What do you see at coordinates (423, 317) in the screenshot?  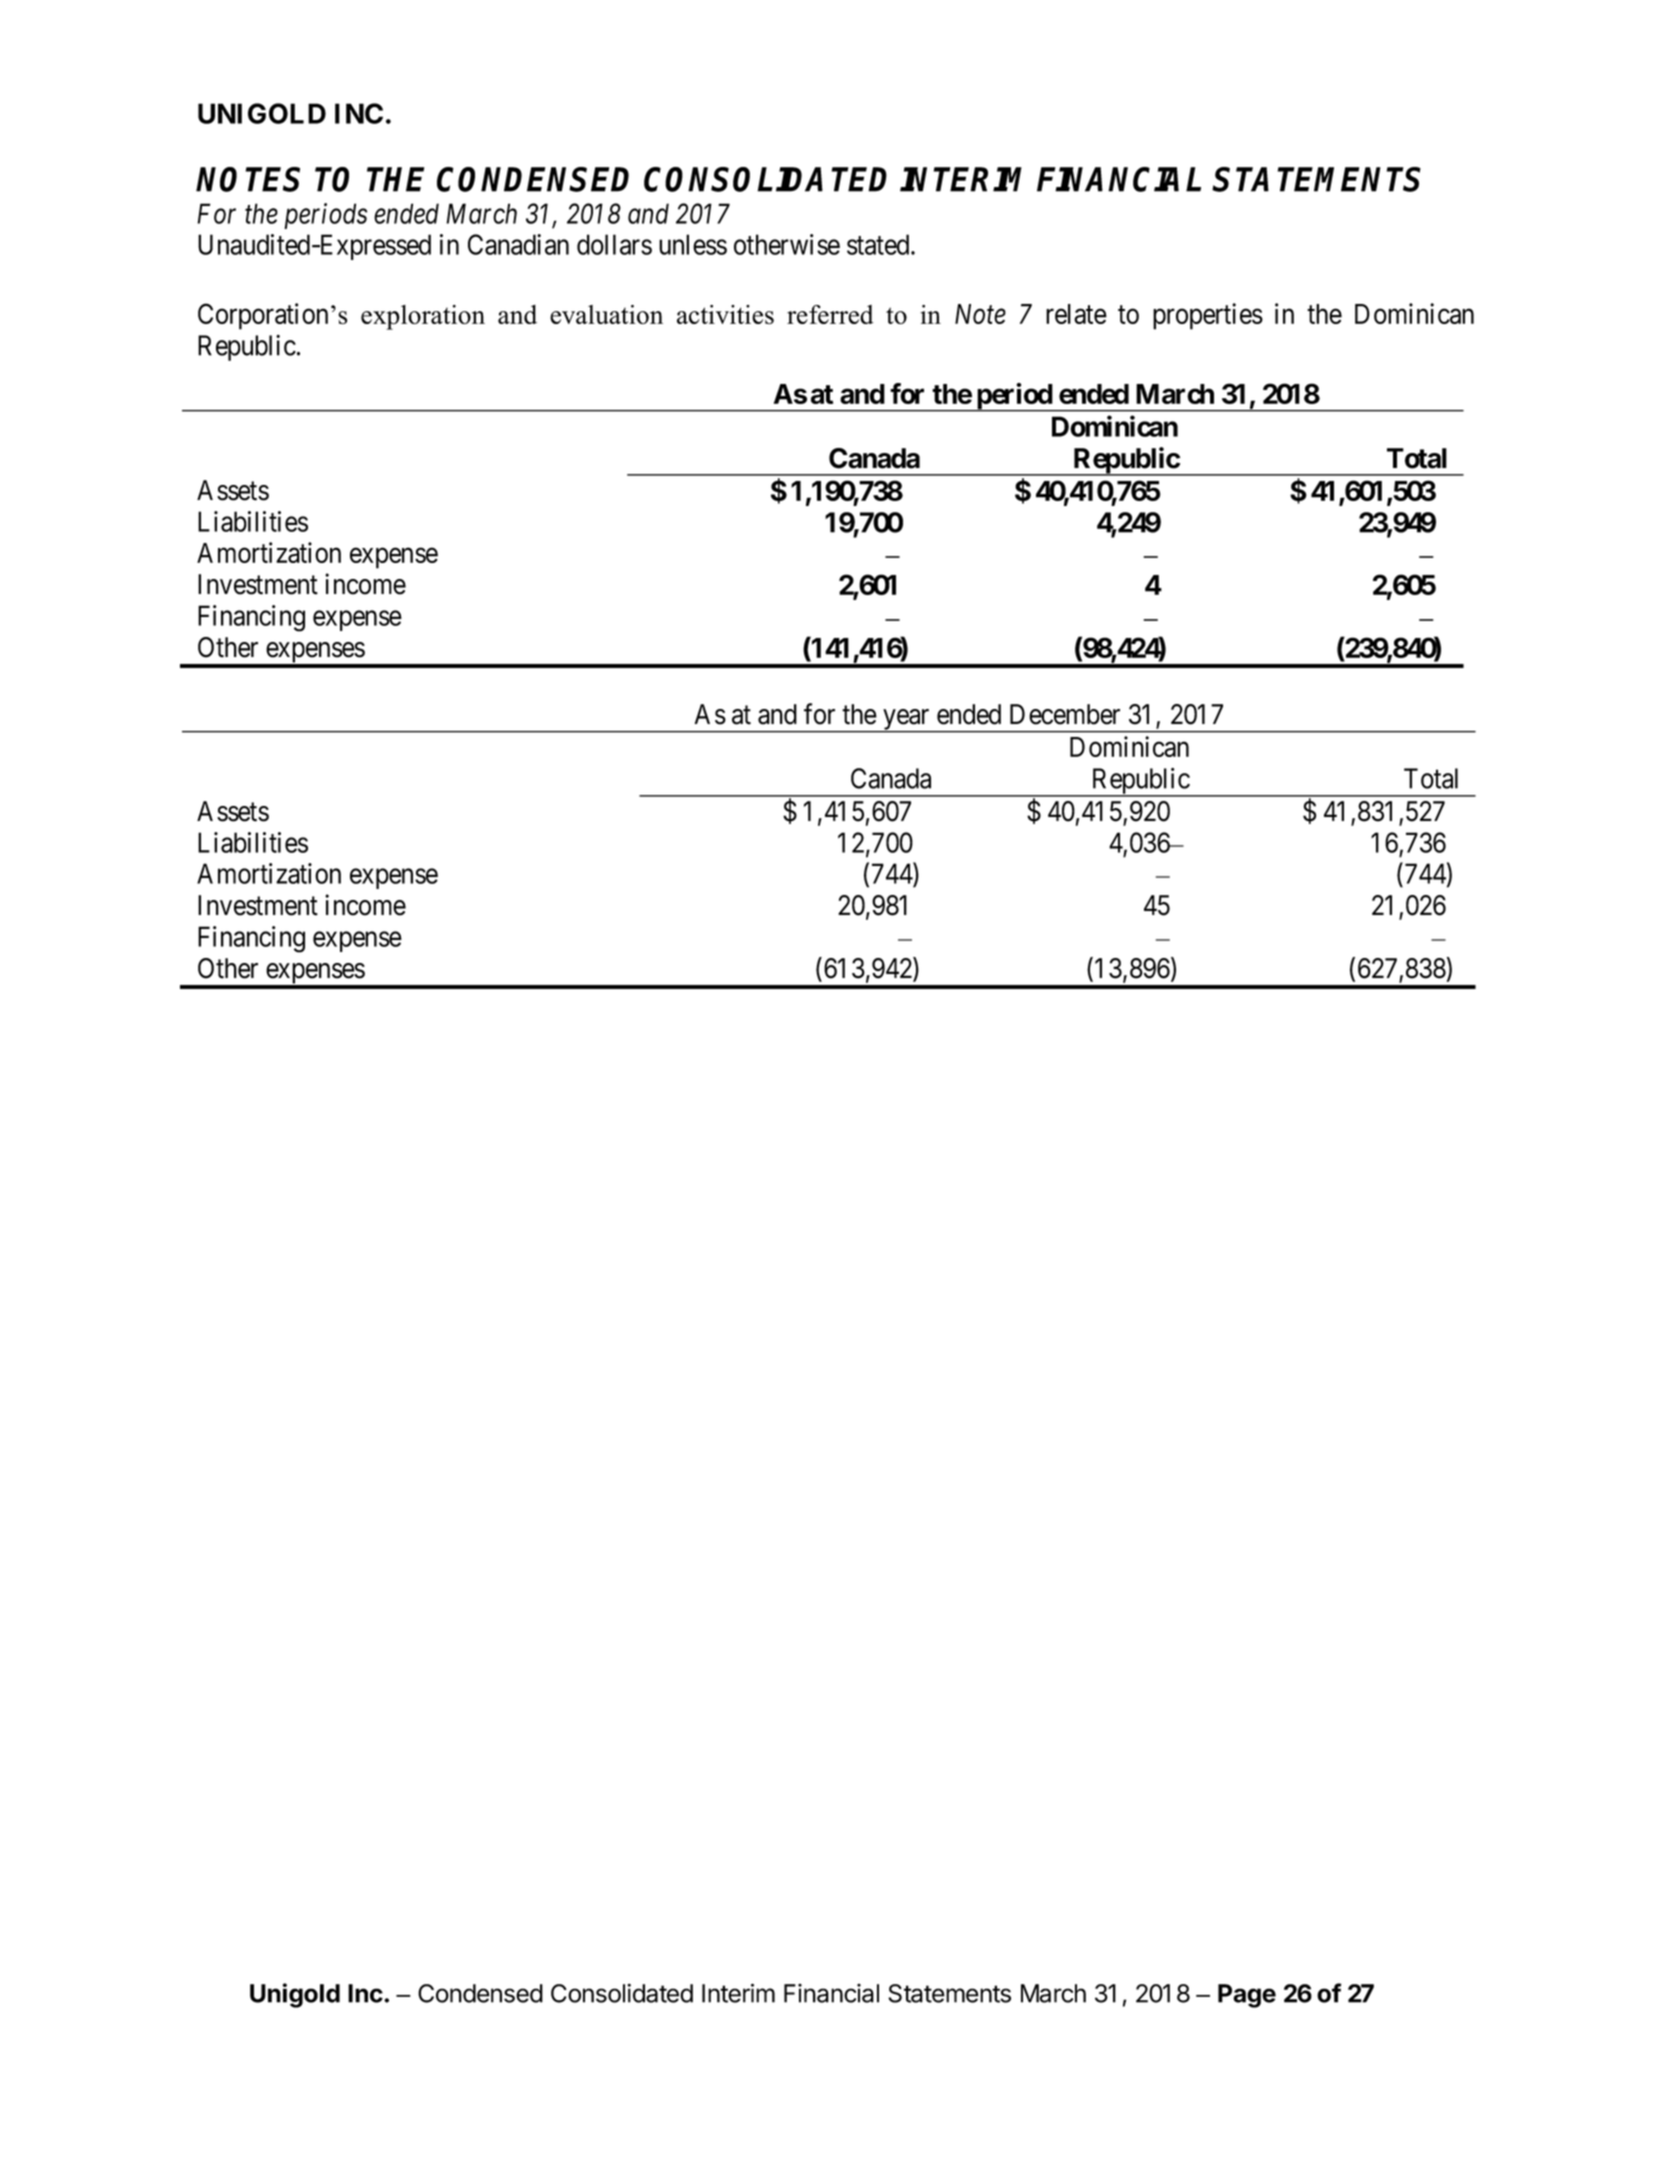 I see `exploration` at bounding box center [423, 317].
